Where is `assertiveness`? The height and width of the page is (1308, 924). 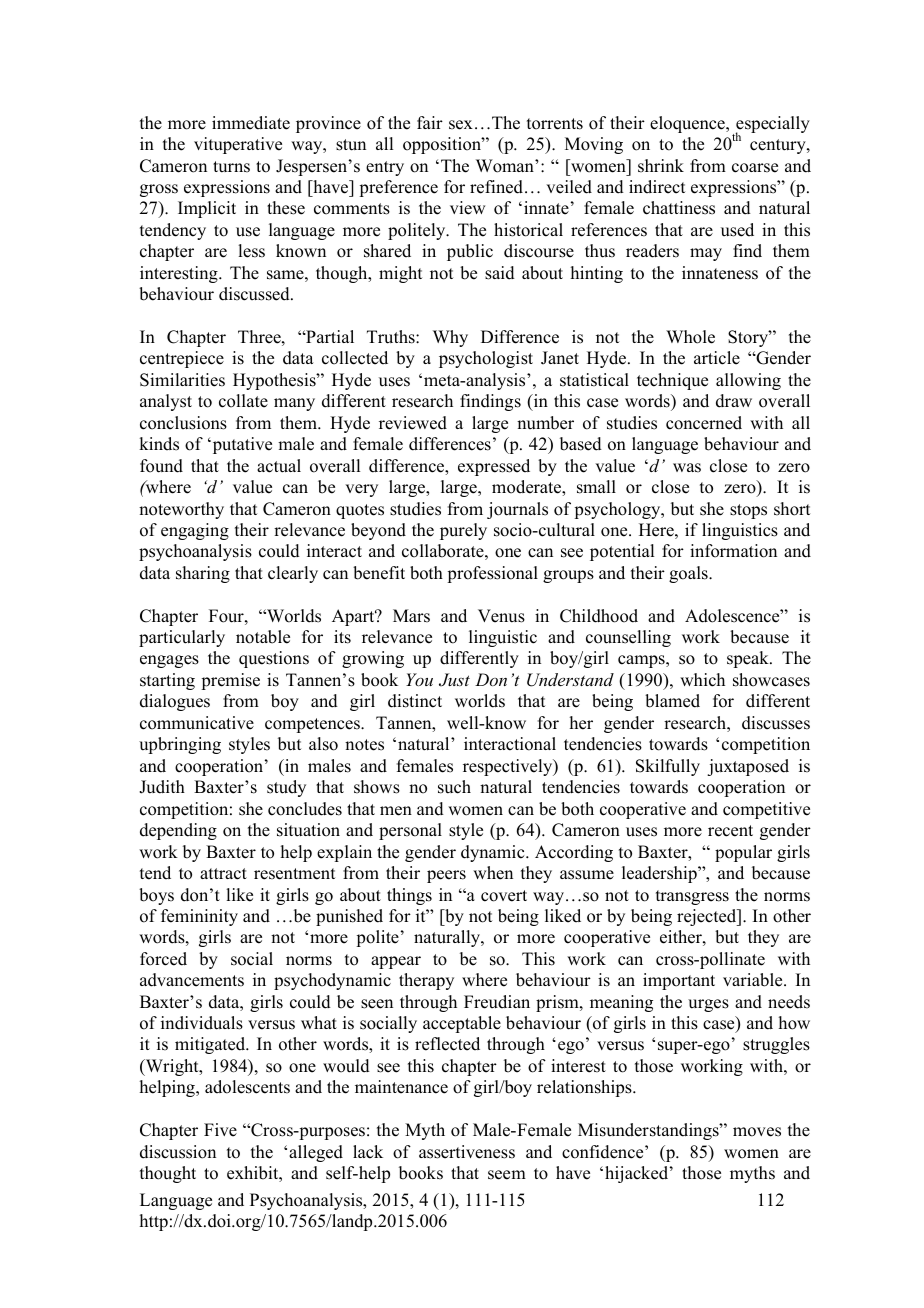
assertiveness is located at coordinates (467, 1152).
